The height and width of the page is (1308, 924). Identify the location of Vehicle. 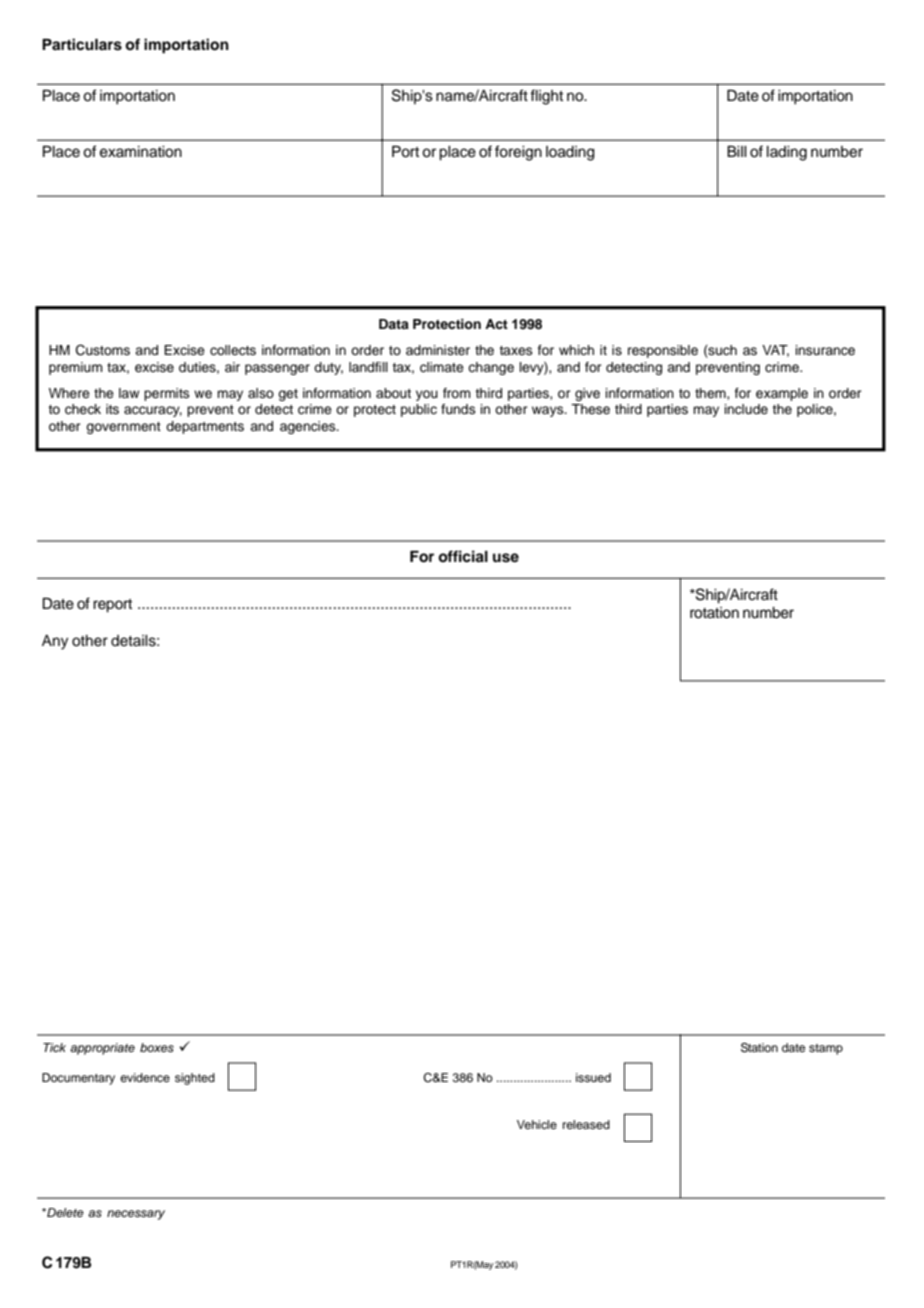
(537, 1124).
